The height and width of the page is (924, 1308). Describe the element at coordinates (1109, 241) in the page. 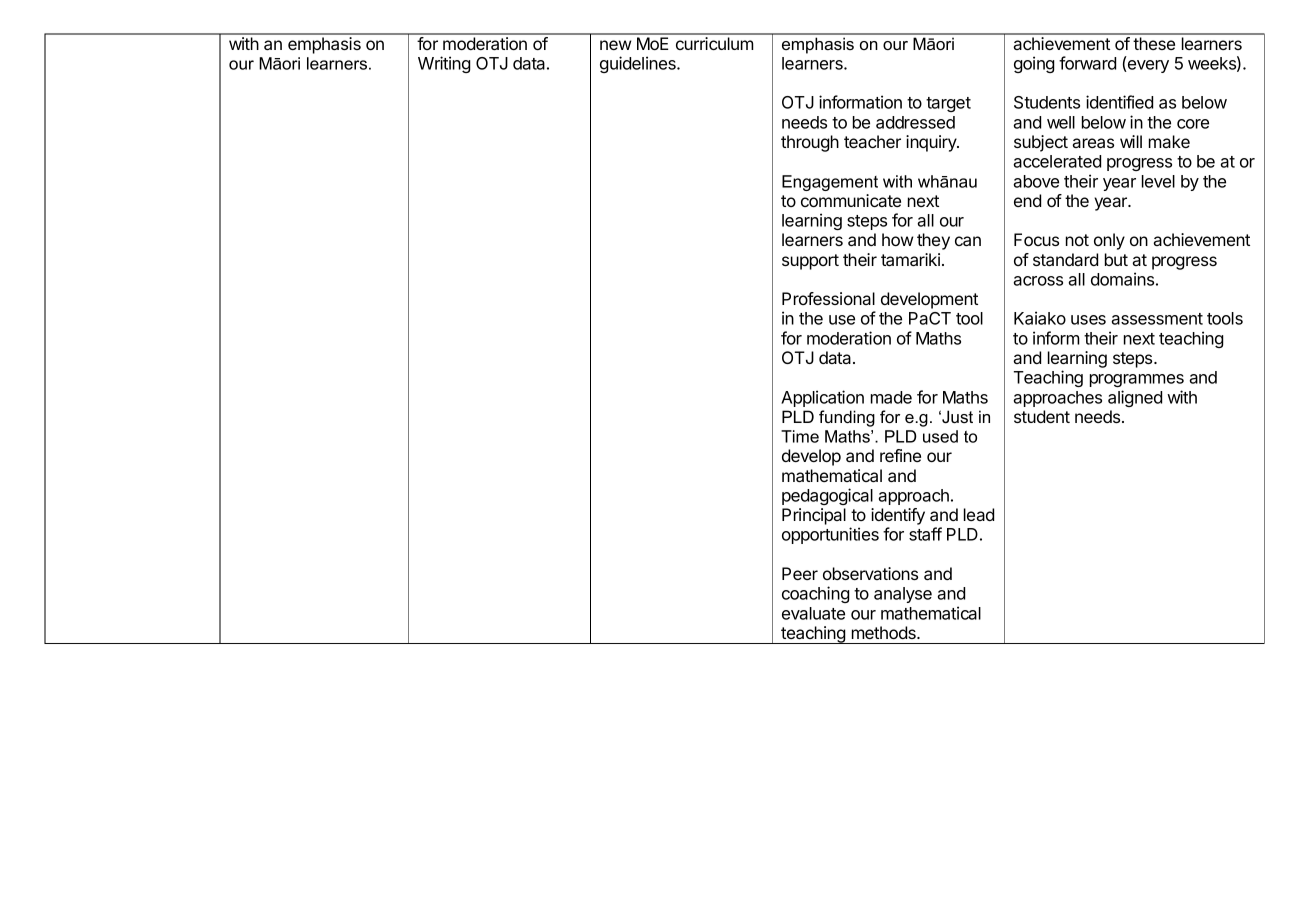

I see `only` at that location.
